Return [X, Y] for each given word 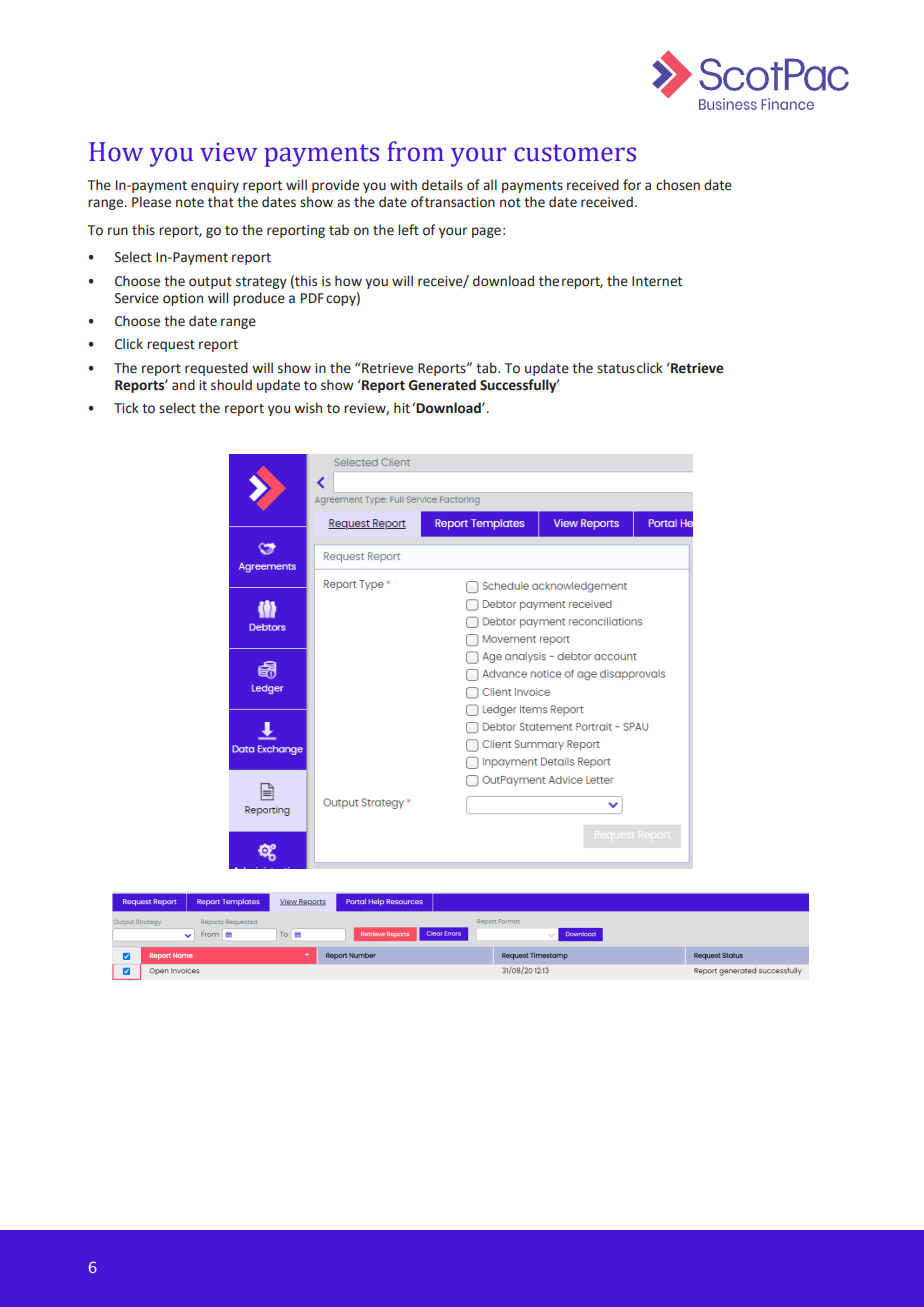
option [183, 299]
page [486, 232]
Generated [442, 385]
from [415, 151]
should [231, 385]
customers [575, 153]
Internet [657, 281]
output [210, 283]
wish [308, 408]
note [190, 203]
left [408, 230]
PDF [312, 298]
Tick [126, 407]
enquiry [215, 186]
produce [259, 299]
